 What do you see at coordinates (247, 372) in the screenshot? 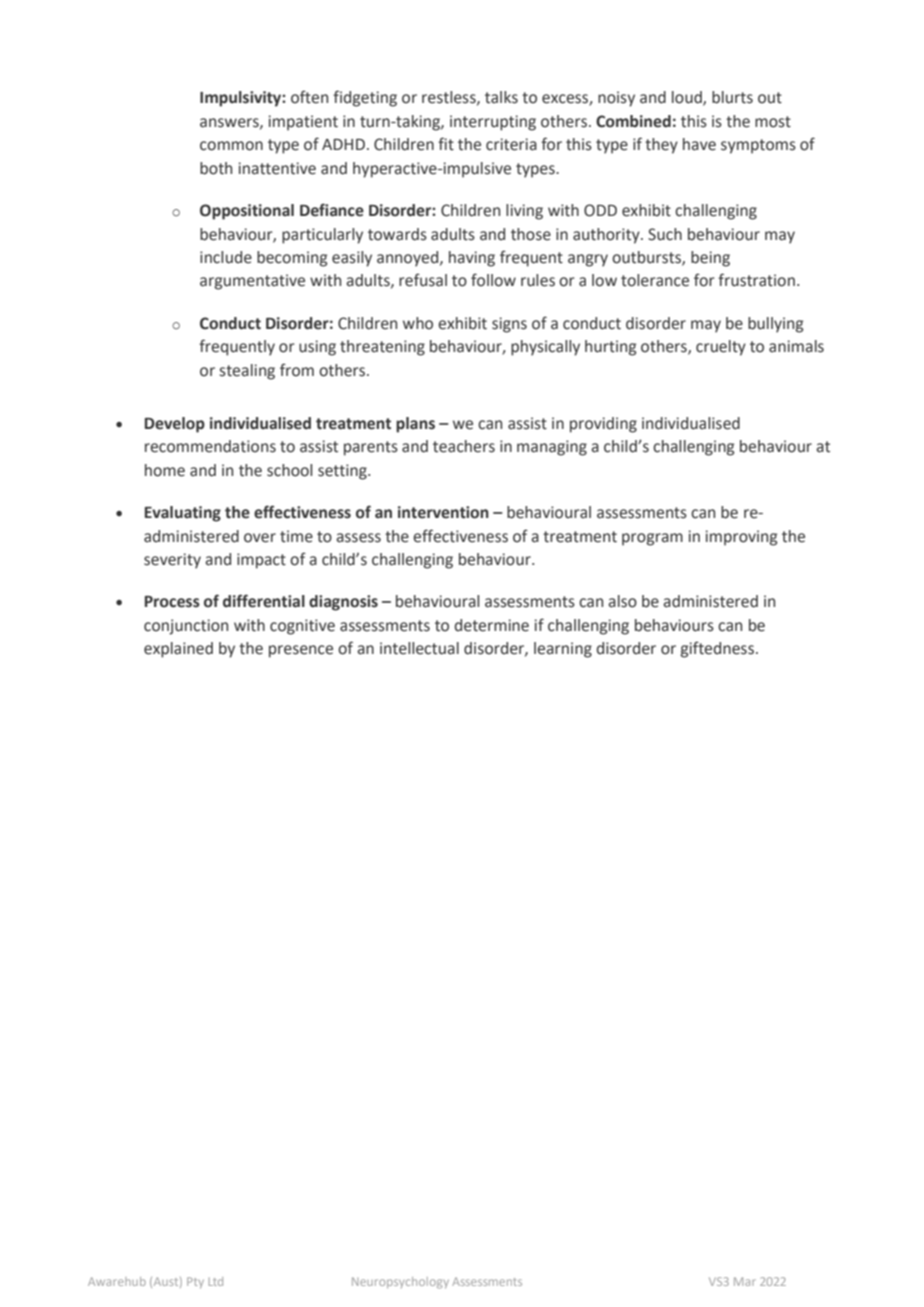
I see `stealing` at bounding box center [247, 372].
